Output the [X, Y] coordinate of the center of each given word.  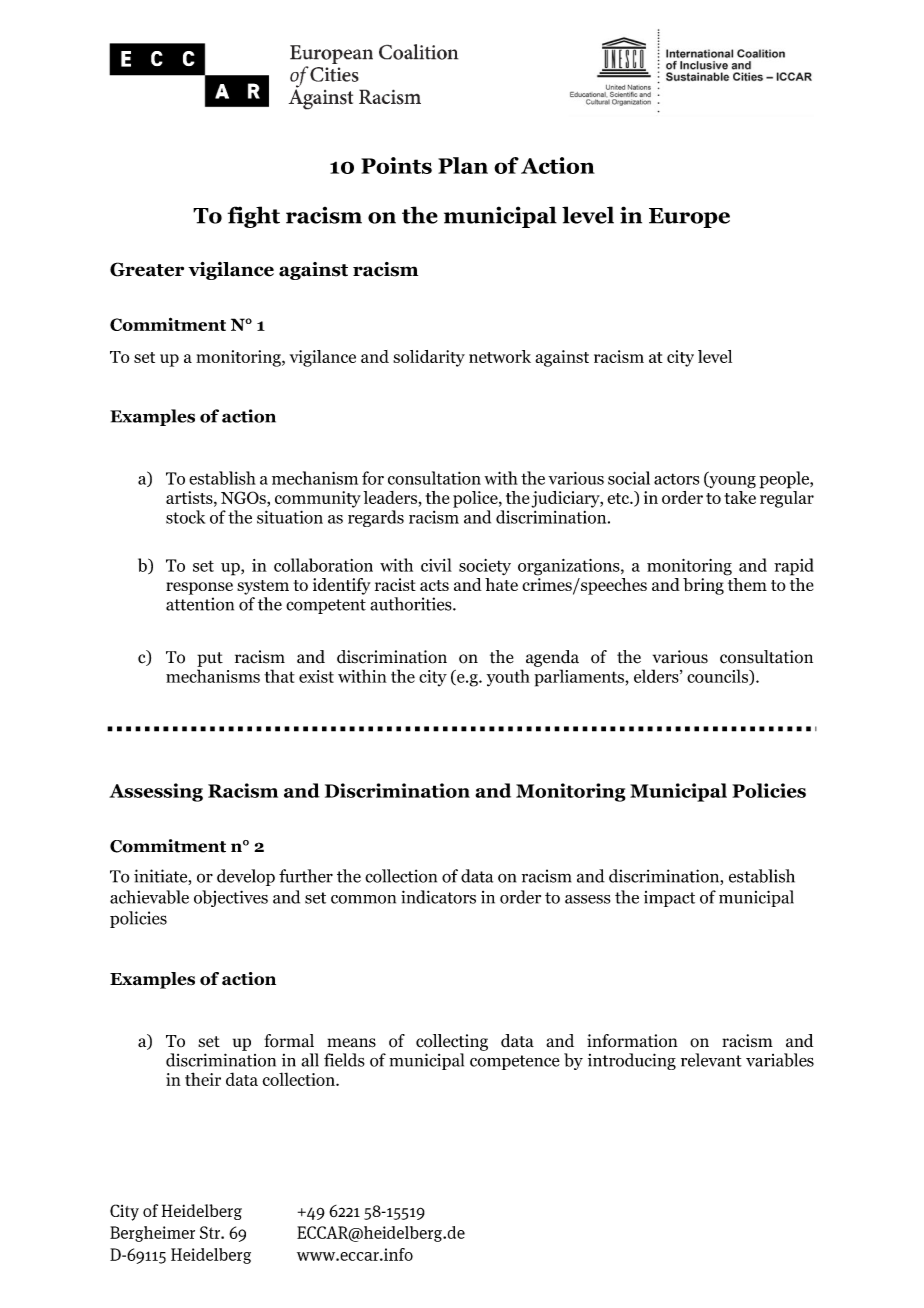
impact [669, 899]
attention [200, 604]
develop [246, 877]
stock [185, 517]
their [203, 1079]
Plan [463, 165]
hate [501, 584]
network [500, 356]
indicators [438, 897]
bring [703, 586]
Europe [689, 218]
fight [254, 217]
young [731, 482]
